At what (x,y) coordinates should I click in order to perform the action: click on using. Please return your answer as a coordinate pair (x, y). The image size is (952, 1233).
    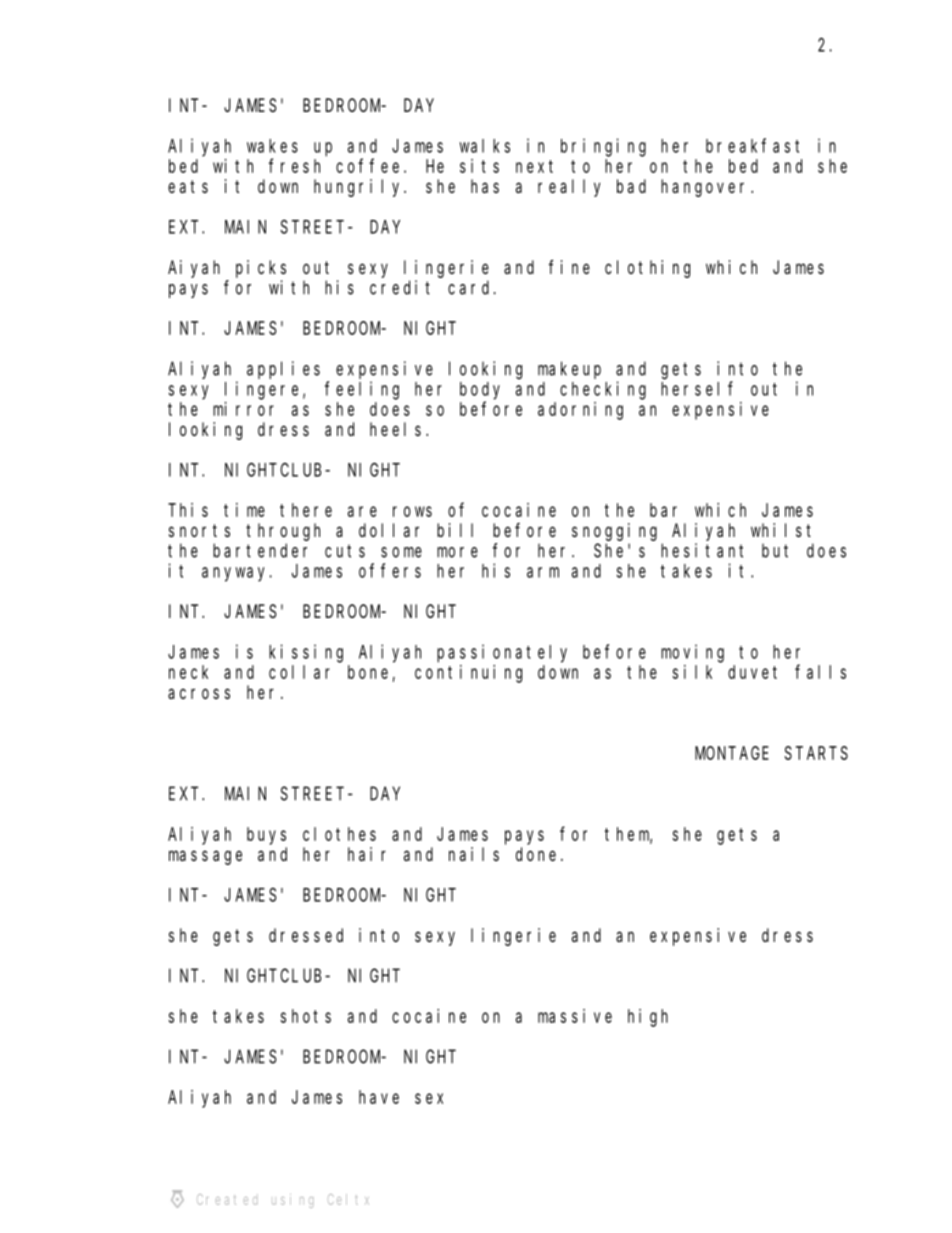
    Looking at the image, I should click on (292, 1201).
